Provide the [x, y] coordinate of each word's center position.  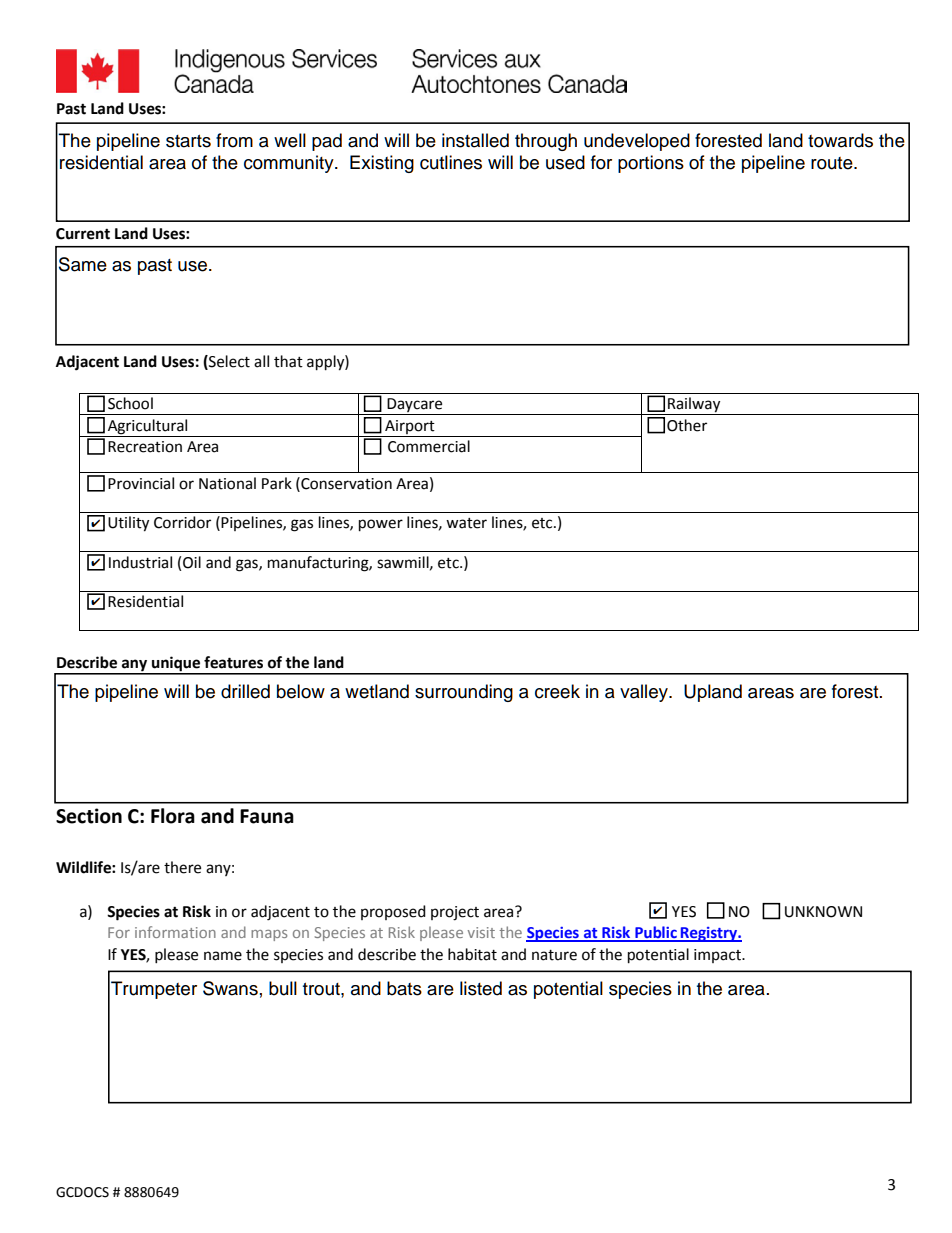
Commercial [429, 446]
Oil [192, 562]
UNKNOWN [823, 912]
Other [687, 425]
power [381, 525]
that [288, 361]
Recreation [145, 447]
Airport [410, 427]
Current [83, 234]
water [466, 523]
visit [481, 932]
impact [718, 956]
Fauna [267, 816]
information [175, 932]
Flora [173, 816]
